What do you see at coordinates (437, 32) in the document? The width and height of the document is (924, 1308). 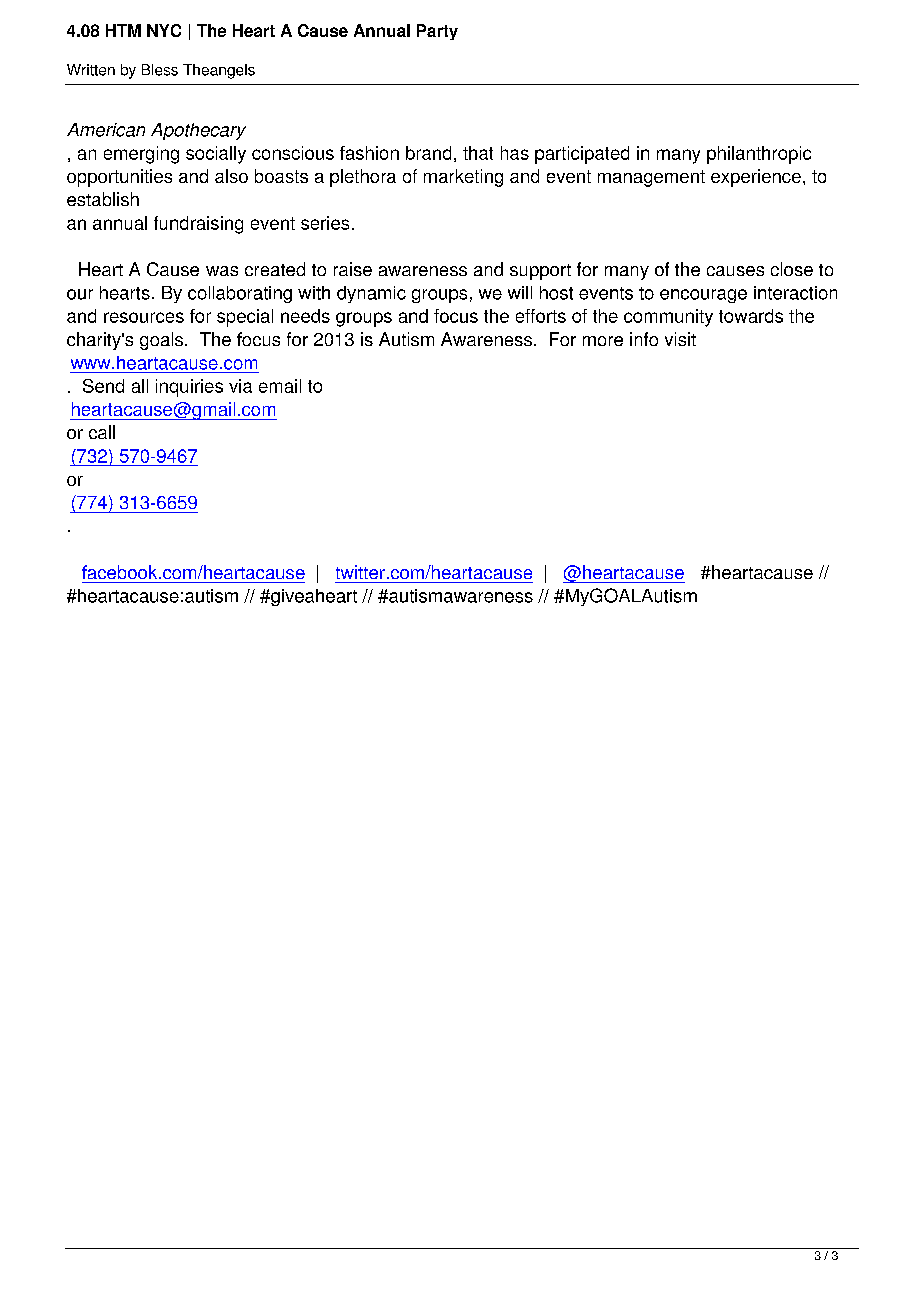 I see `Party` at bounding box center [437, 32].
